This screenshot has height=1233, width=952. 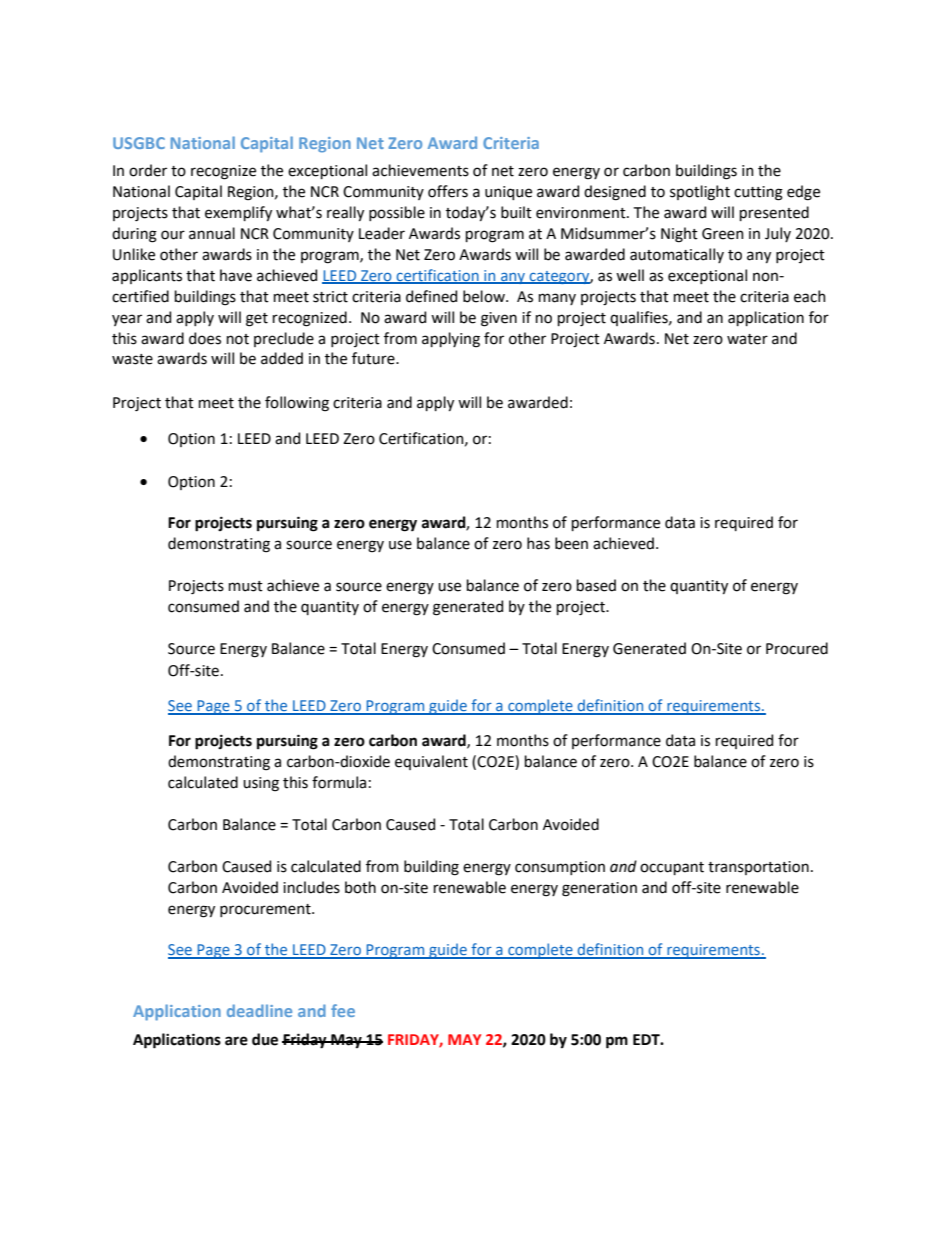 I want to click on spotlight, so click(x=700, y=193).
